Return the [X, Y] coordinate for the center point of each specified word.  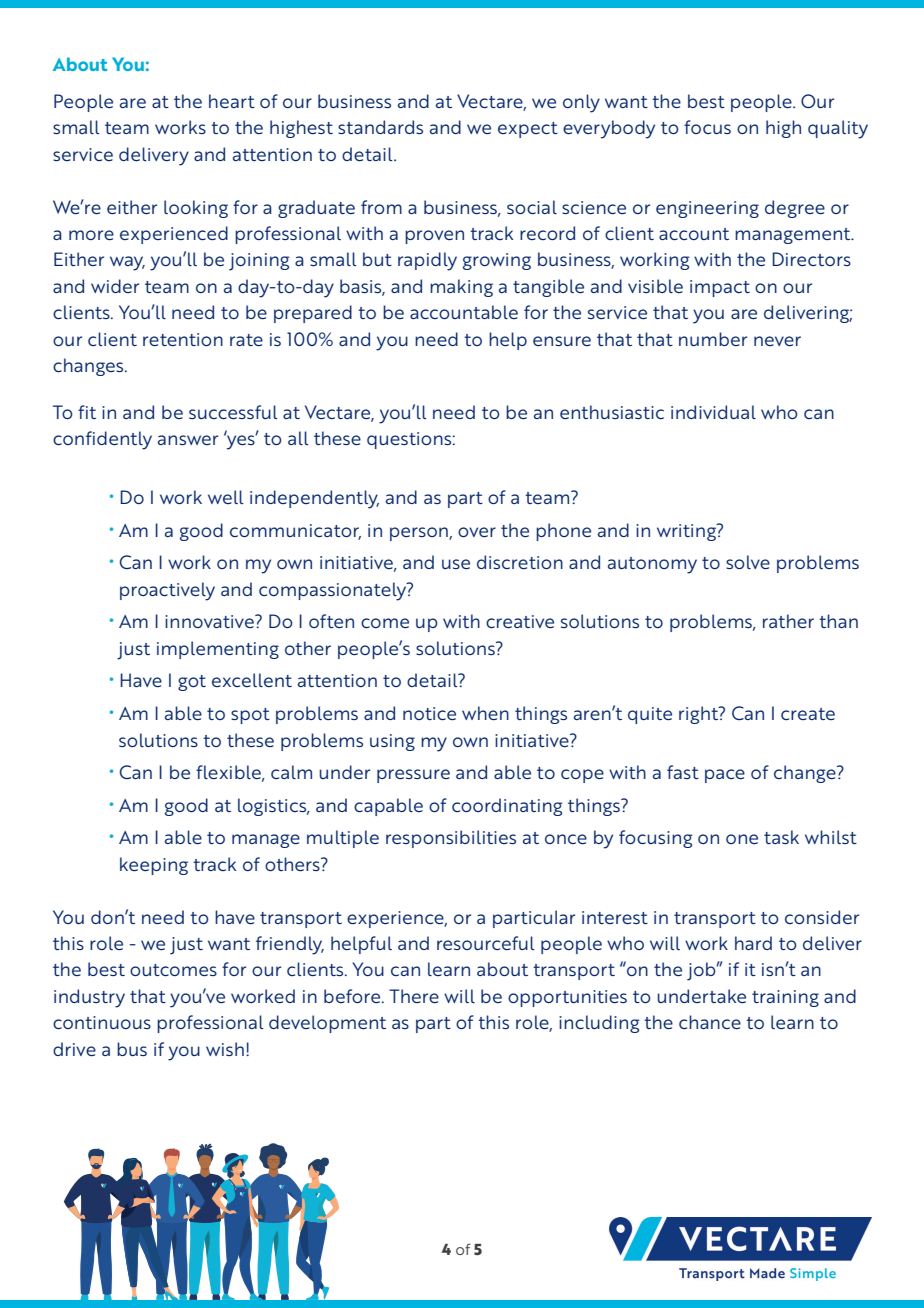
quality [838, 129]
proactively [167, 591]
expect [528, 130]
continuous [102, 1022]
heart [232, 101]
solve [748, 562]
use [456, 564]
